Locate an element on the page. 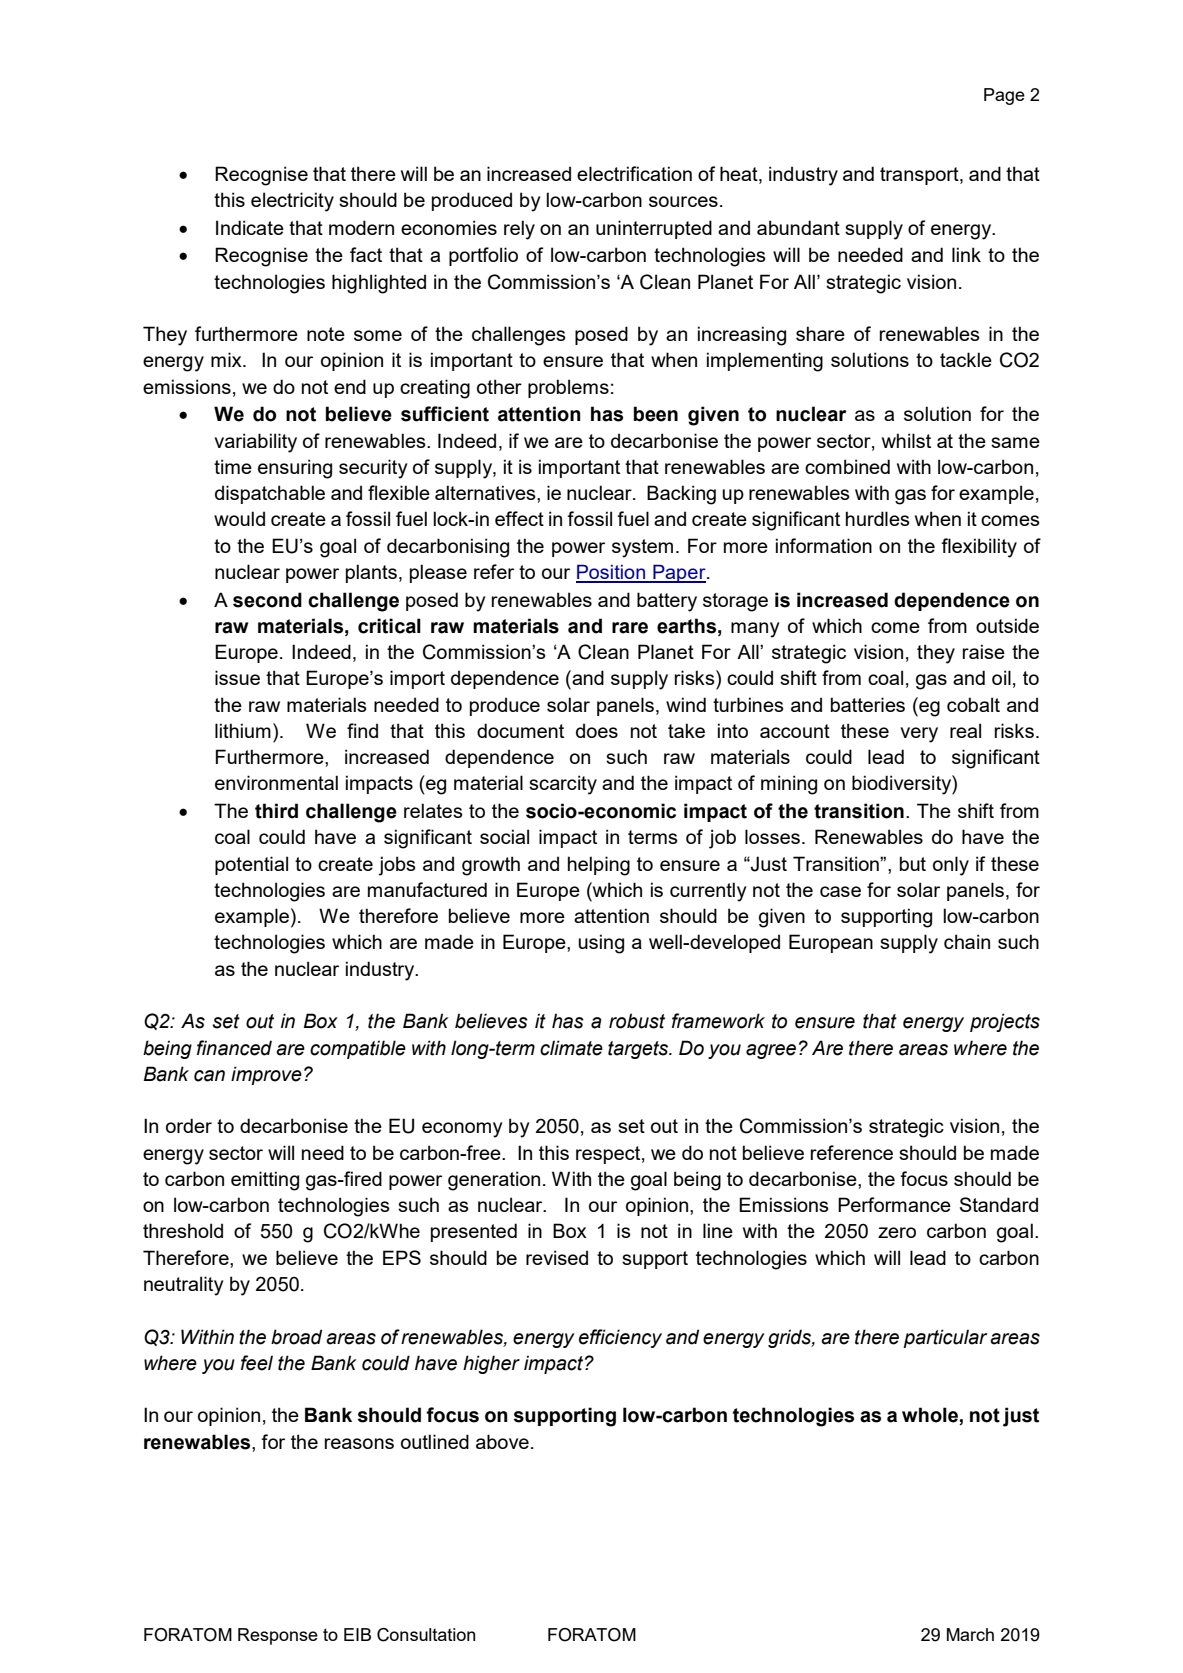 This page has height=1673, width=1183. transport is located at coordinates (920, 176).
